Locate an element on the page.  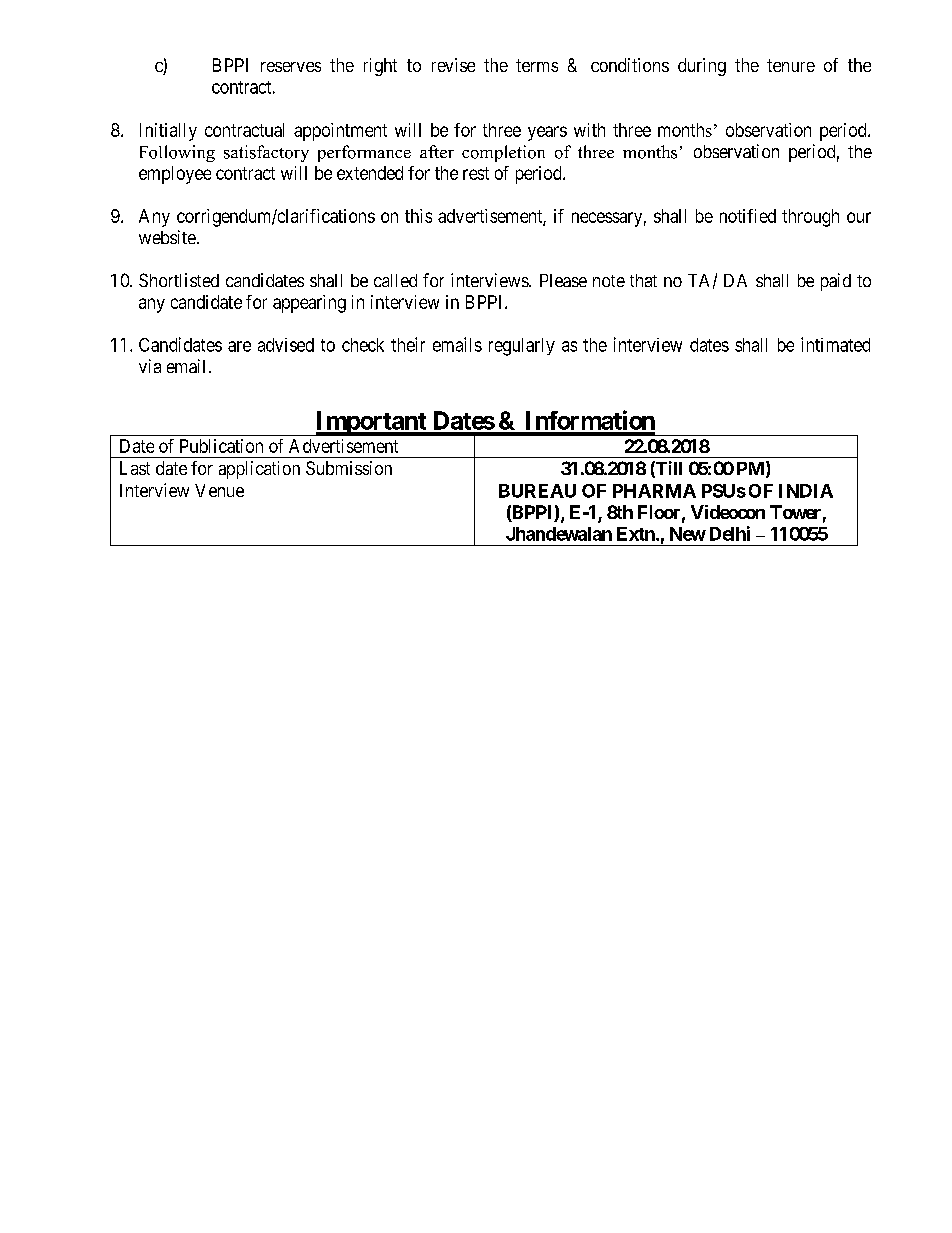
Publication is located at coordinates (221, 446).
